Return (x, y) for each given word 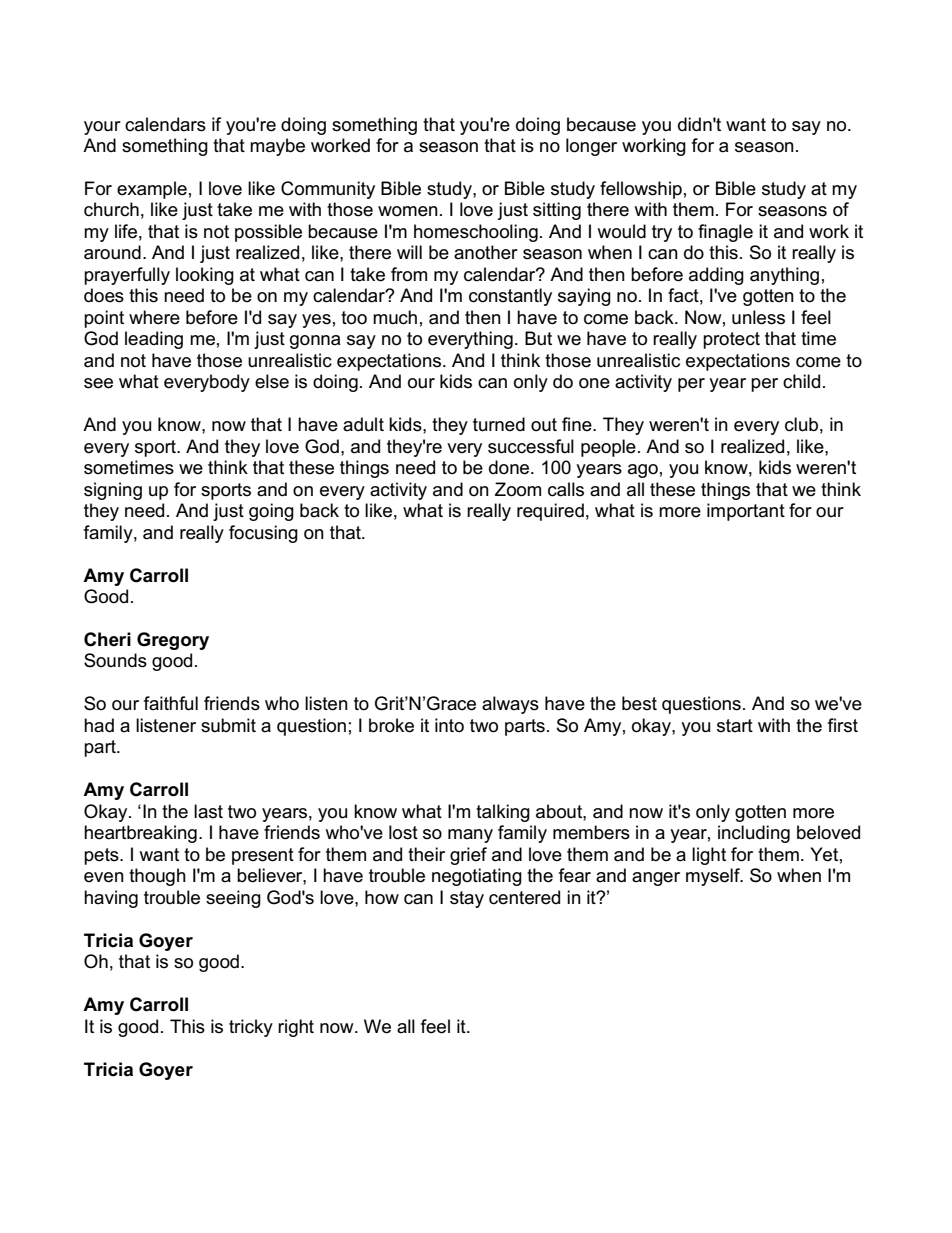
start (735, 726)
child (801, 381)
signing (113, 491)
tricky (251, 1028)
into (449, 725)
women (408, 211)
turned (499, 424)
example (152, 190)
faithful (171, 703)
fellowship (641, 190)
